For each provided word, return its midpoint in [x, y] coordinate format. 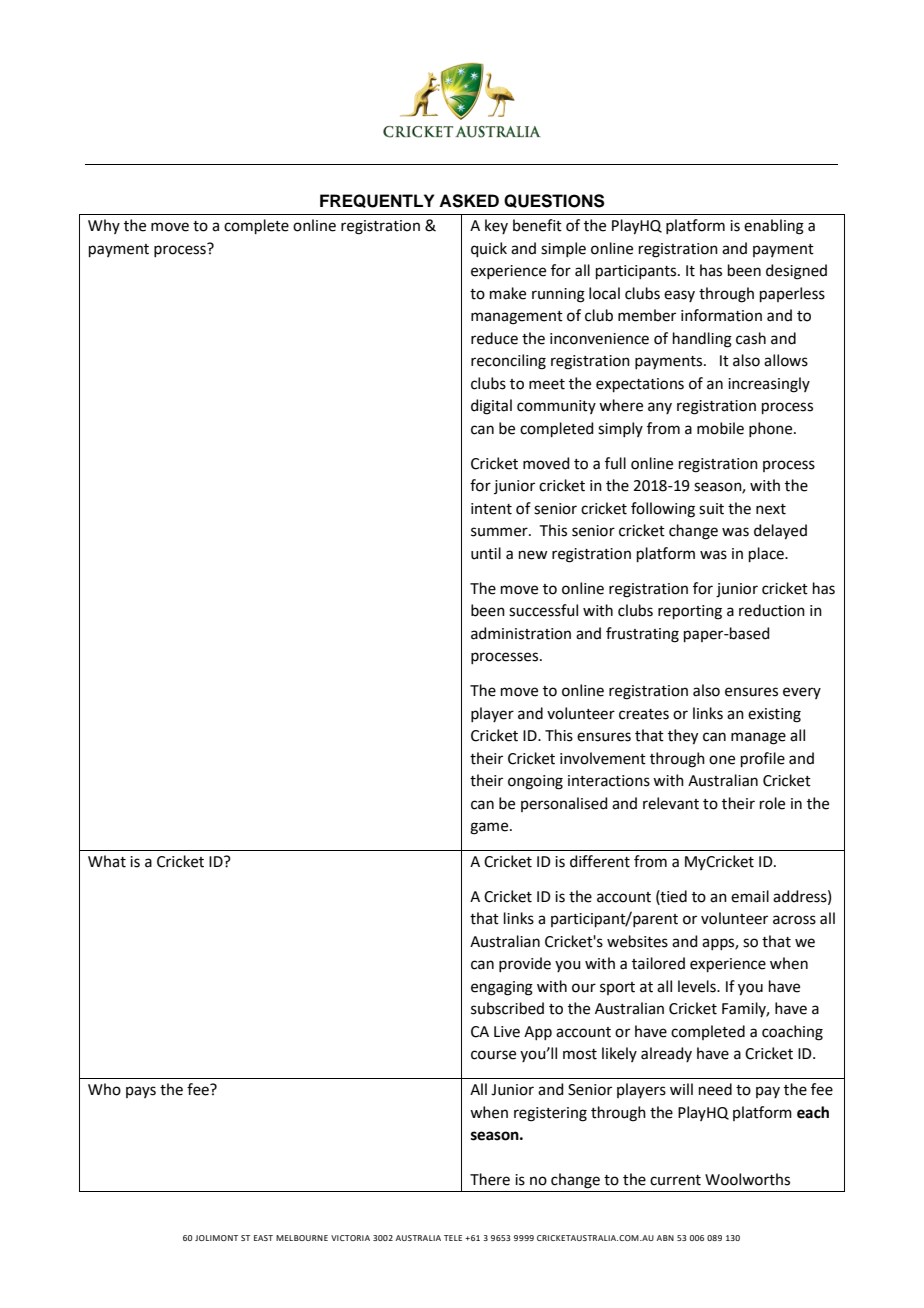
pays [141, 1092]
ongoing [535, 782]
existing [774, 715]
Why [104, 226]
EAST [263, 1238]
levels [698, 986]
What [107, 861]
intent [491, 509]
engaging [502, 988]
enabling [774, 227]
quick [489, 249]
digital [491, 407]
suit [711, 509]
